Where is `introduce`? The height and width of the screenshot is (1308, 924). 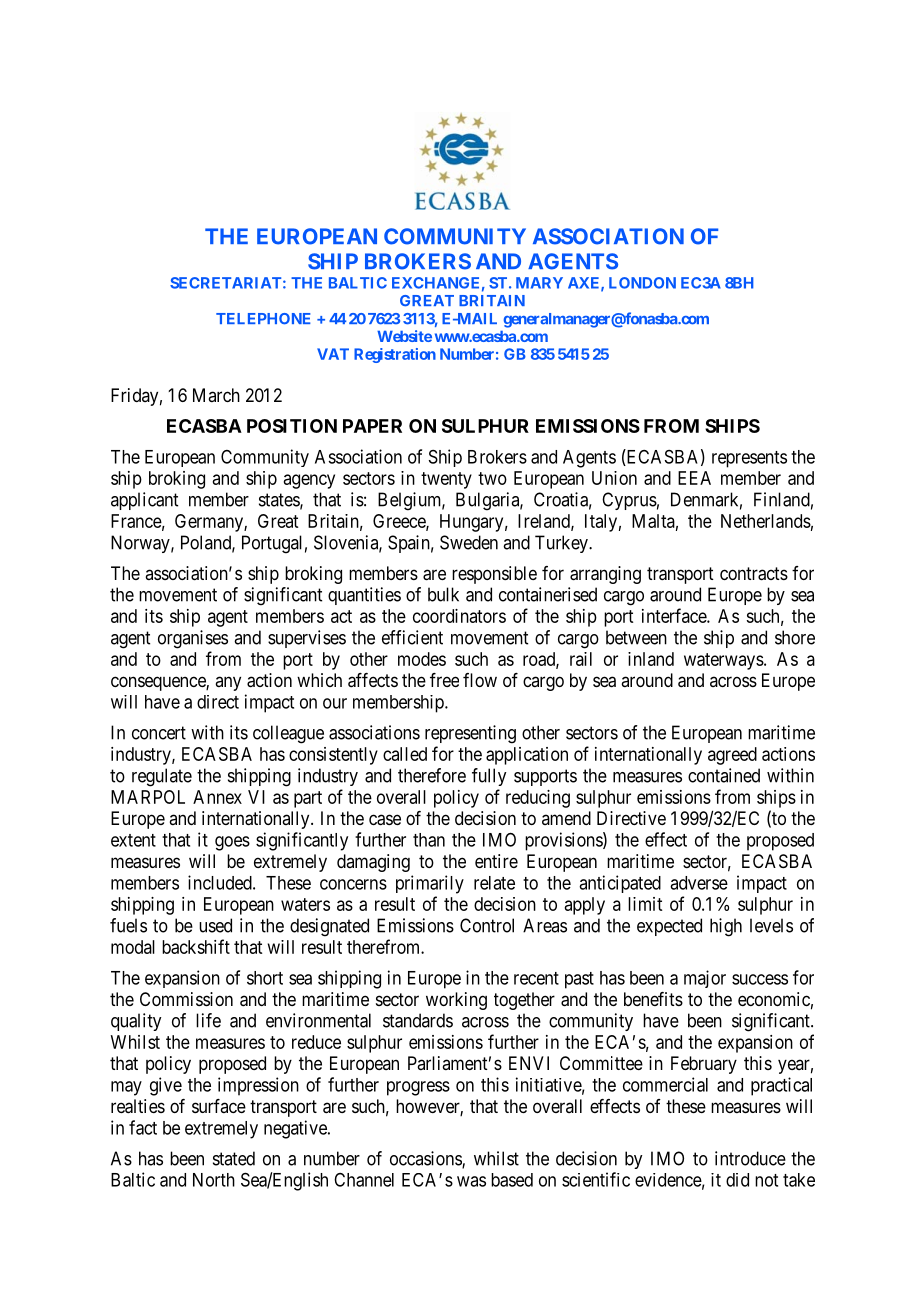 introduce is located at coordinates (750, 1158).
